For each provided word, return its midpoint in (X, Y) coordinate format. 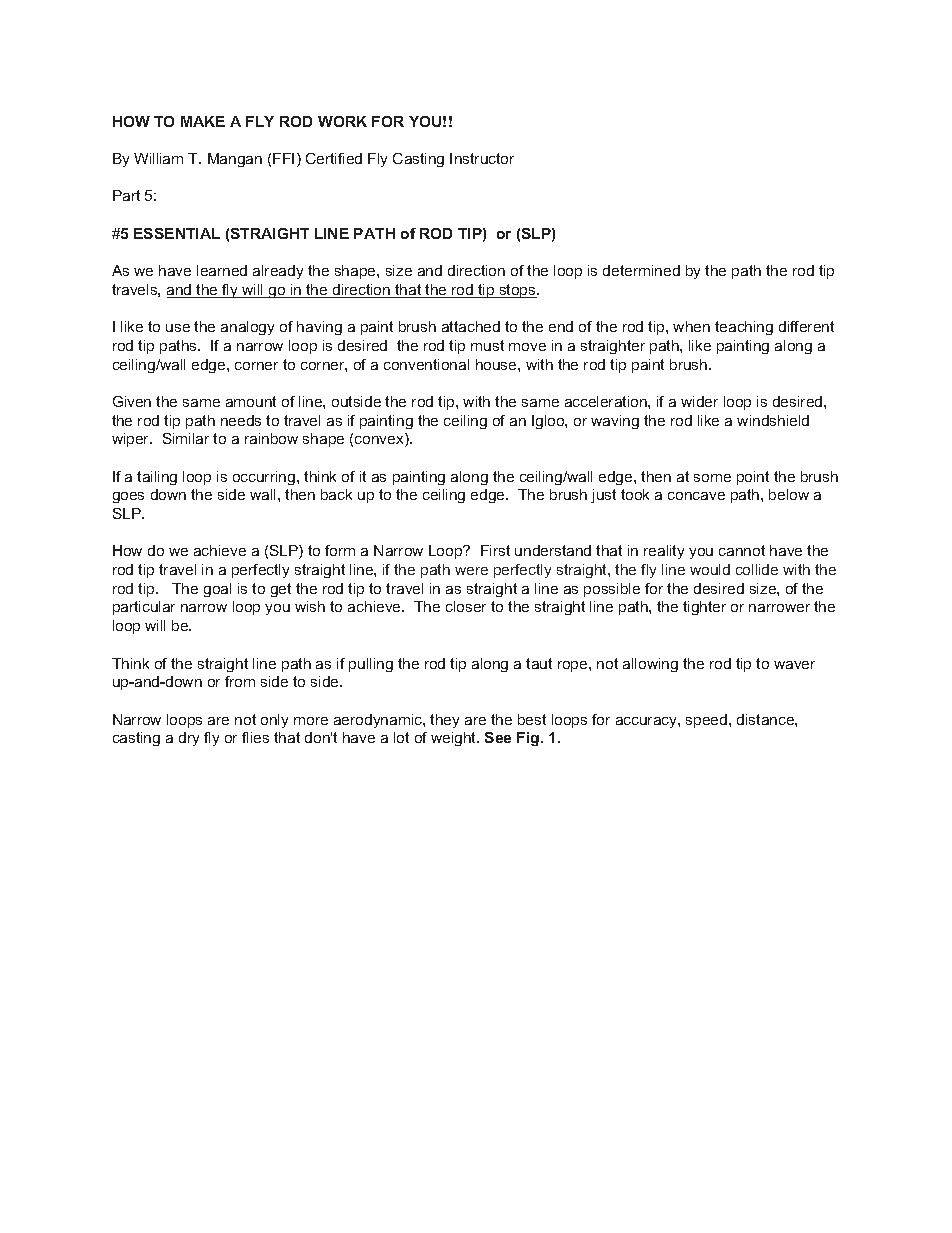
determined (641, 270)
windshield (773, 420)
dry (189, 739)
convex (380, 441)
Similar (186, 438)
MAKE (203, 121)
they (444, 721)
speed (708, 721)
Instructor (482, 158)
